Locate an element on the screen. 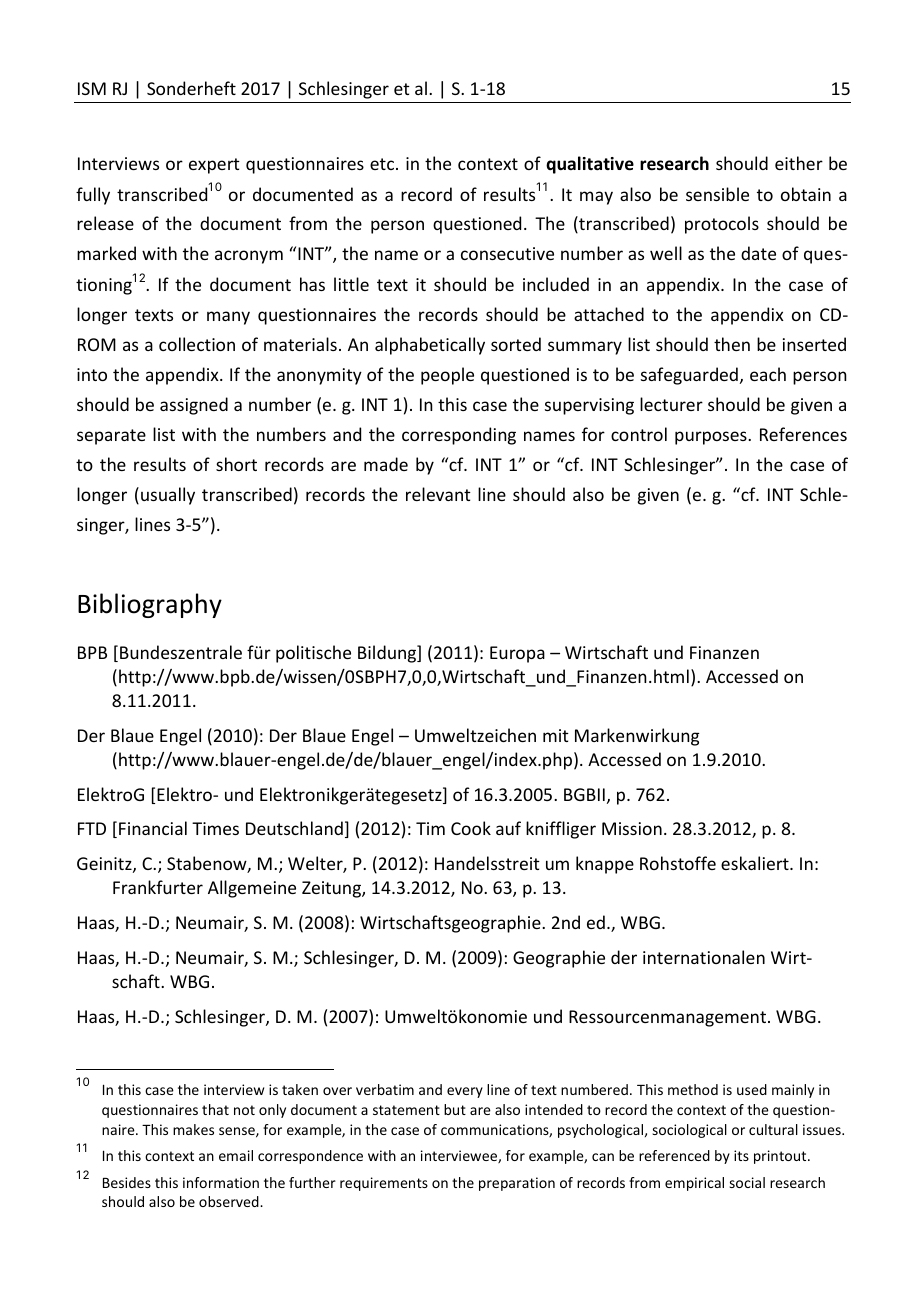 Image resolution: width=924 pixels, height=1305 pixels. Mission is located at coordinates (632, 828).
